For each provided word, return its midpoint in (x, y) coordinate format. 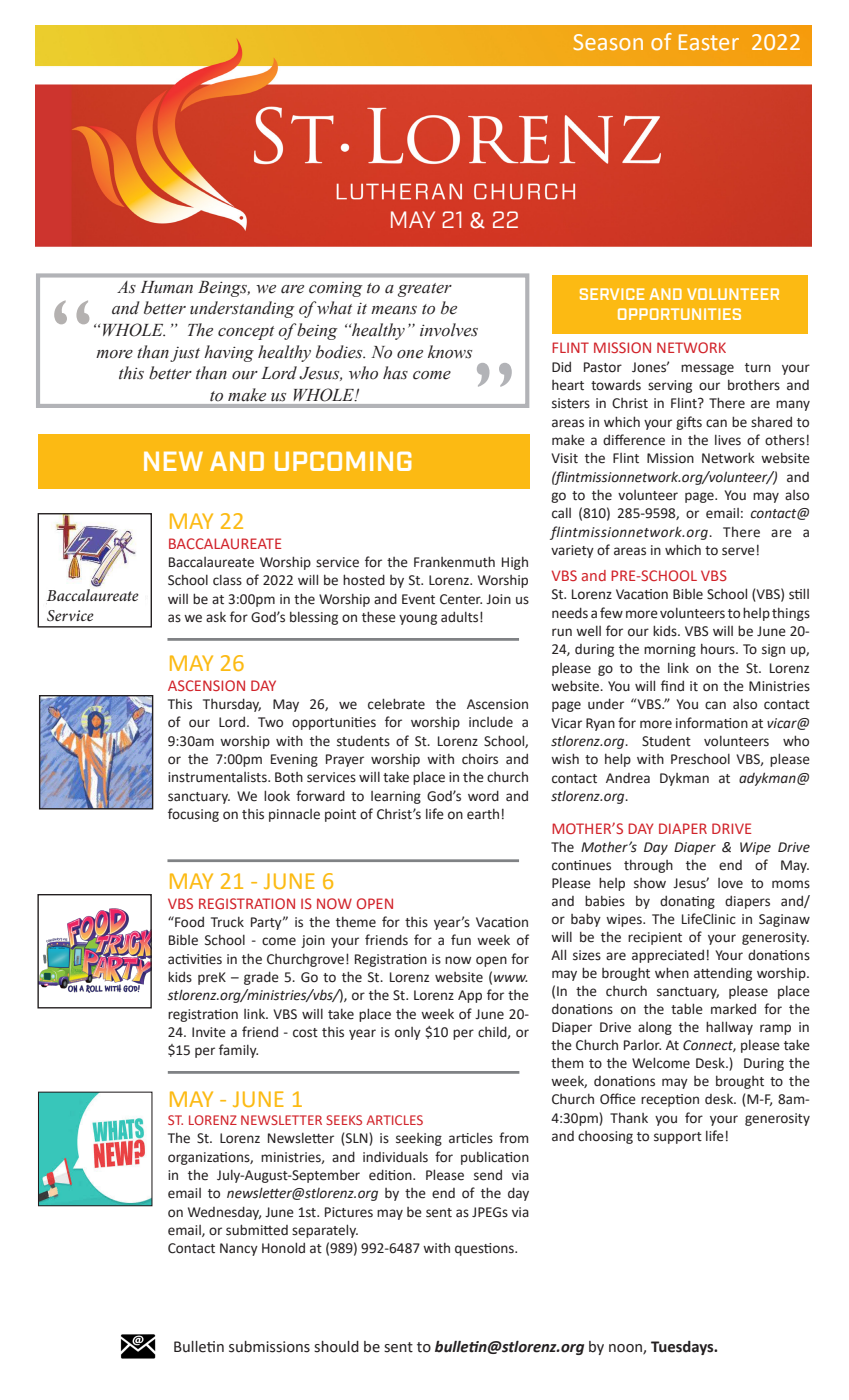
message (707, 369)
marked (733, 1009)
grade (261, 978)
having (229, 353)
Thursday (232, 705)
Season (608, 42)
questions (485, 1249)
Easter (709, 42)
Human (167, 287)
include (491, 722)
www (510, 978)
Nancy (239, 1249)
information (712, 722)
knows (450, 352)
